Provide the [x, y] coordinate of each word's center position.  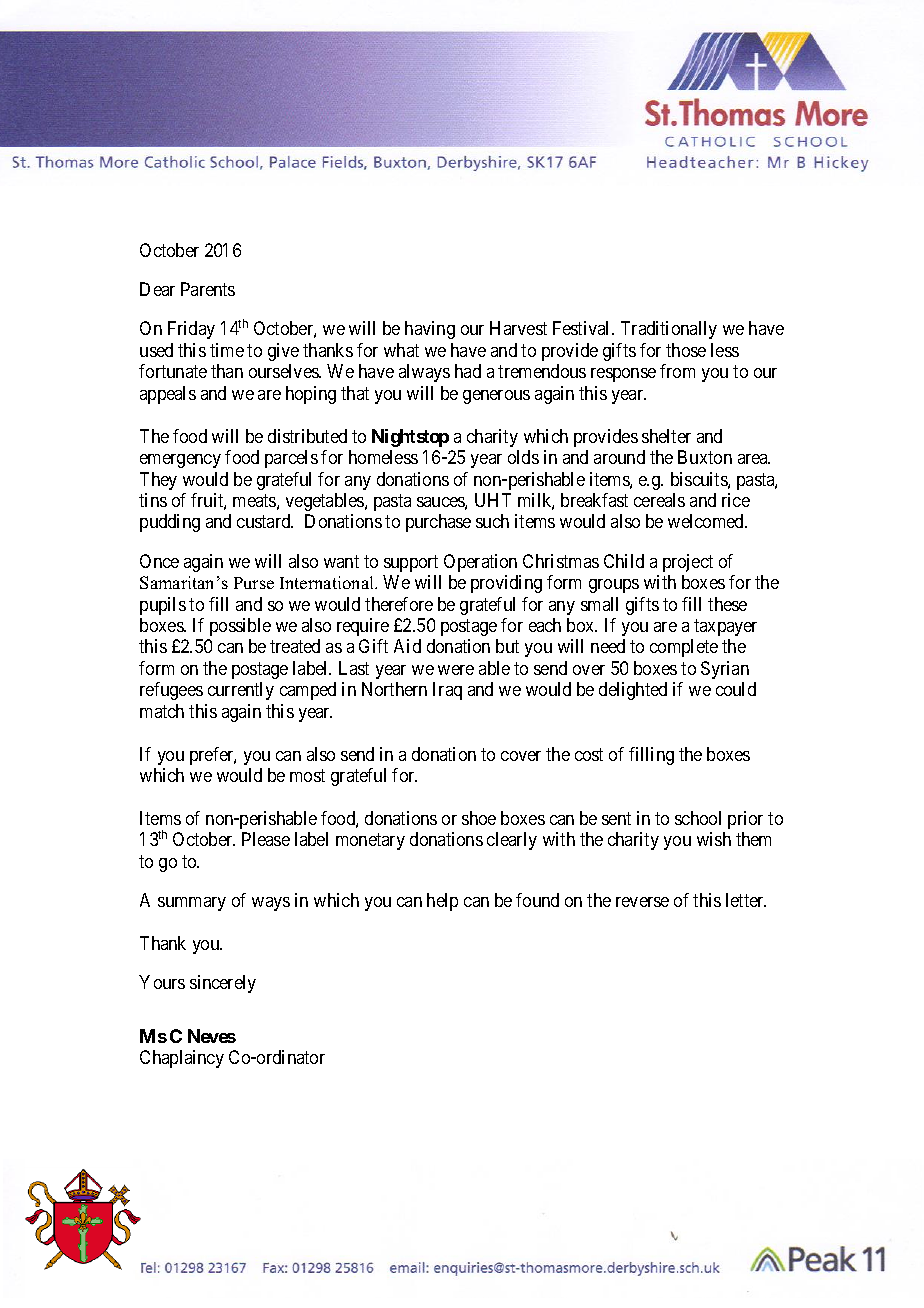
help [442, 902]
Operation [480, 563]
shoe [479, 818]
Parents [208, 289]
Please [266, 839]
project [688, 563]
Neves [212, 1036]
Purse [254, 583]
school [698, 818]
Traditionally [669, 330]
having [430, 330]
